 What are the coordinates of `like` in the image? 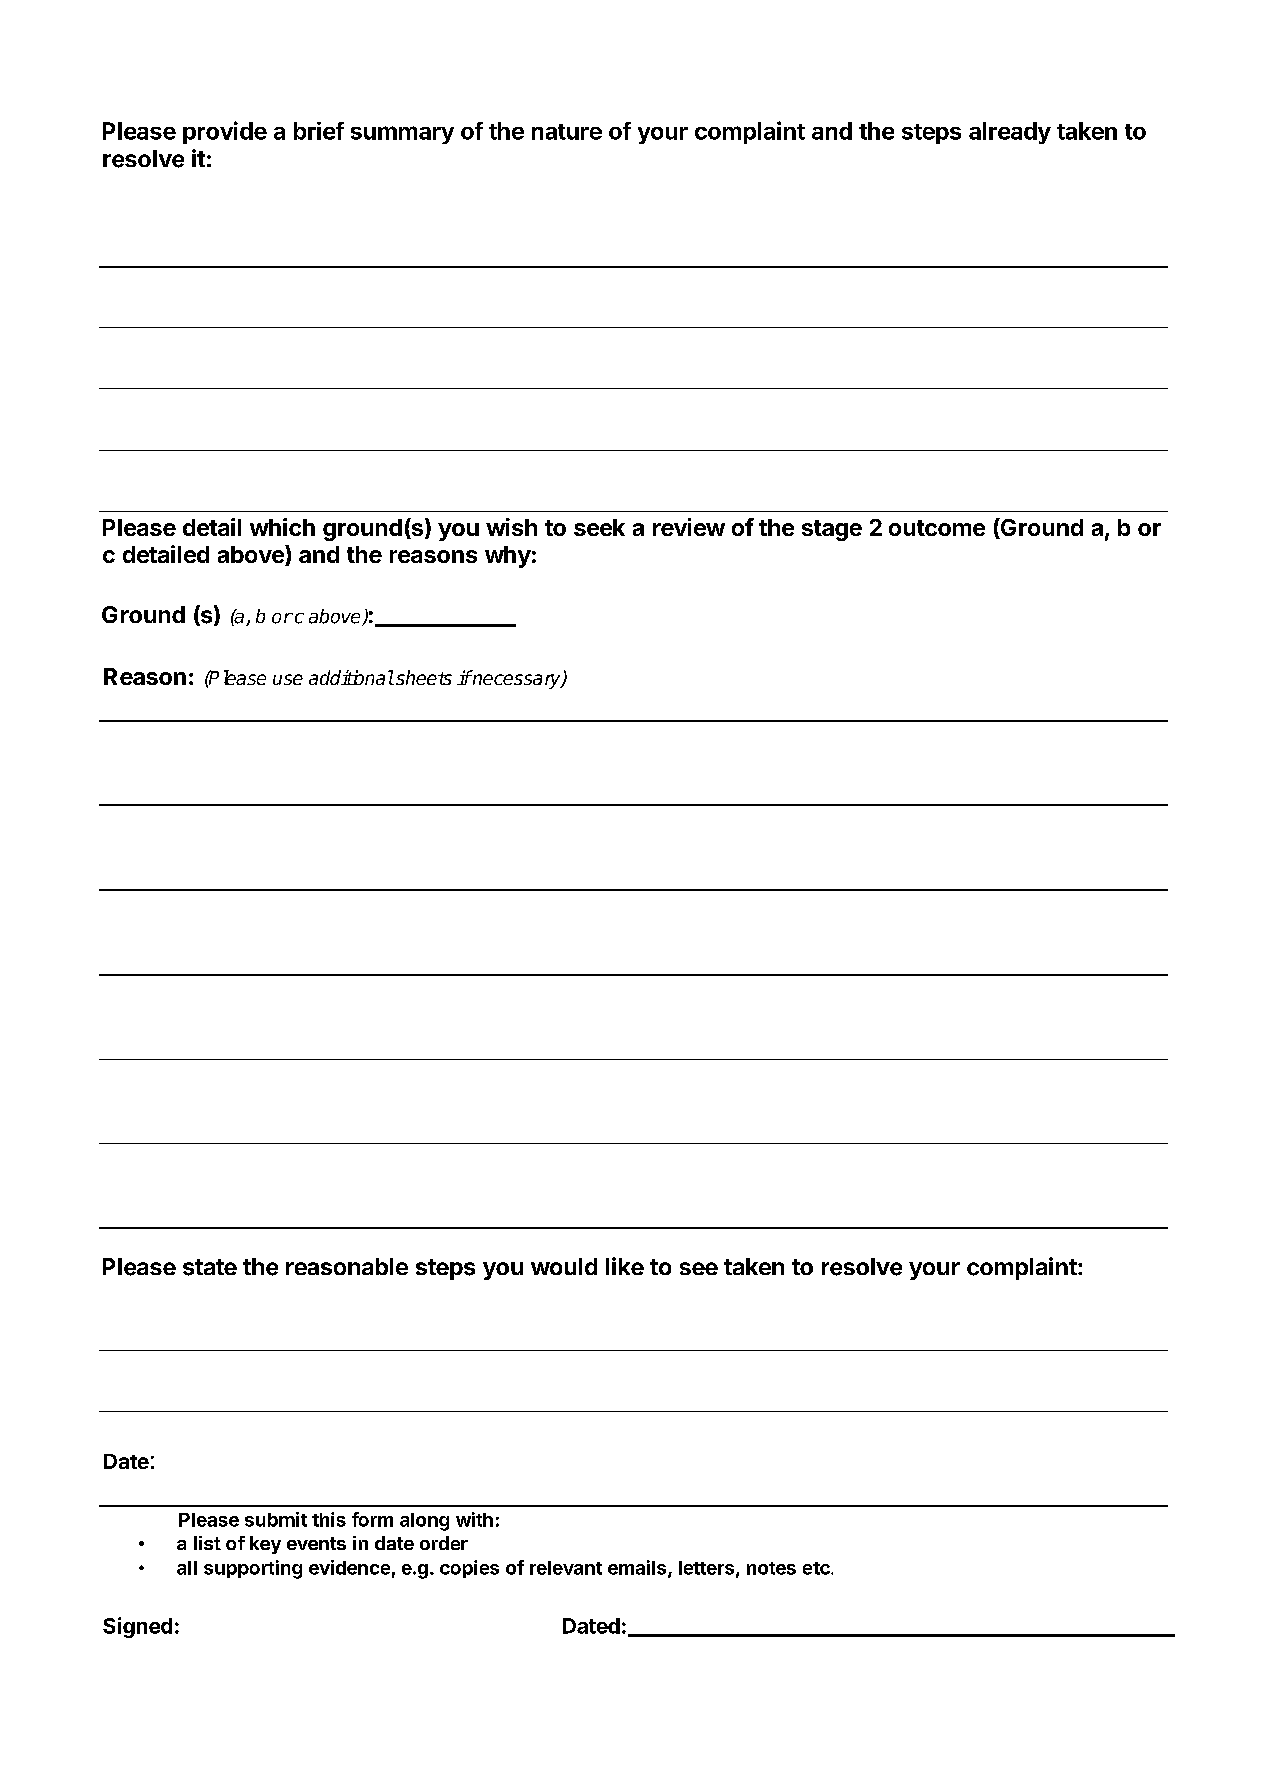 It's located at (625, 1266).
